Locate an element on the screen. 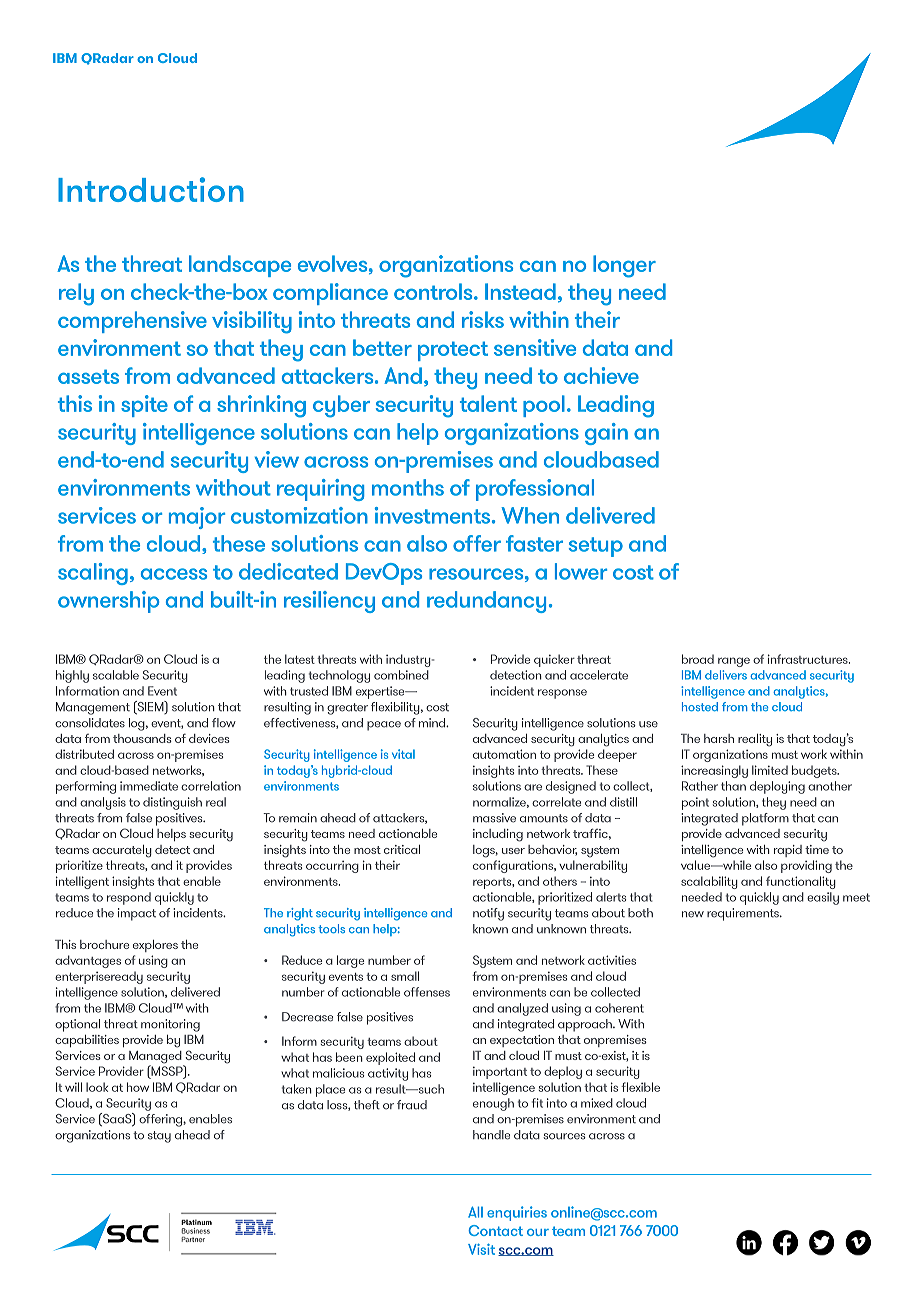 The image size is (924, 1308). gain is located at coordinates (606, 434).
